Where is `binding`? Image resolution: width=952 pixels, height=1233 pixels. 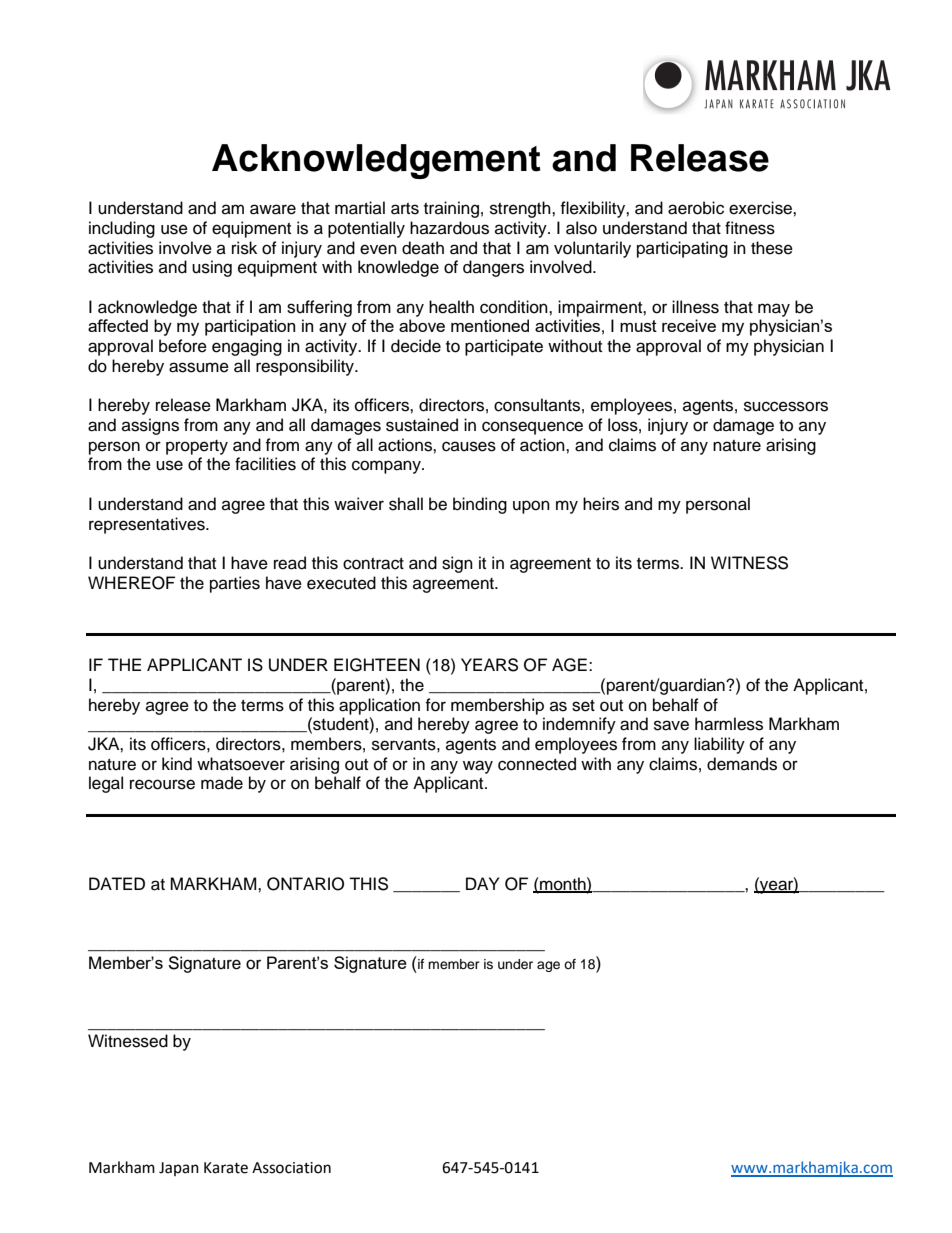 binding is located at coordinates (480, 505).
